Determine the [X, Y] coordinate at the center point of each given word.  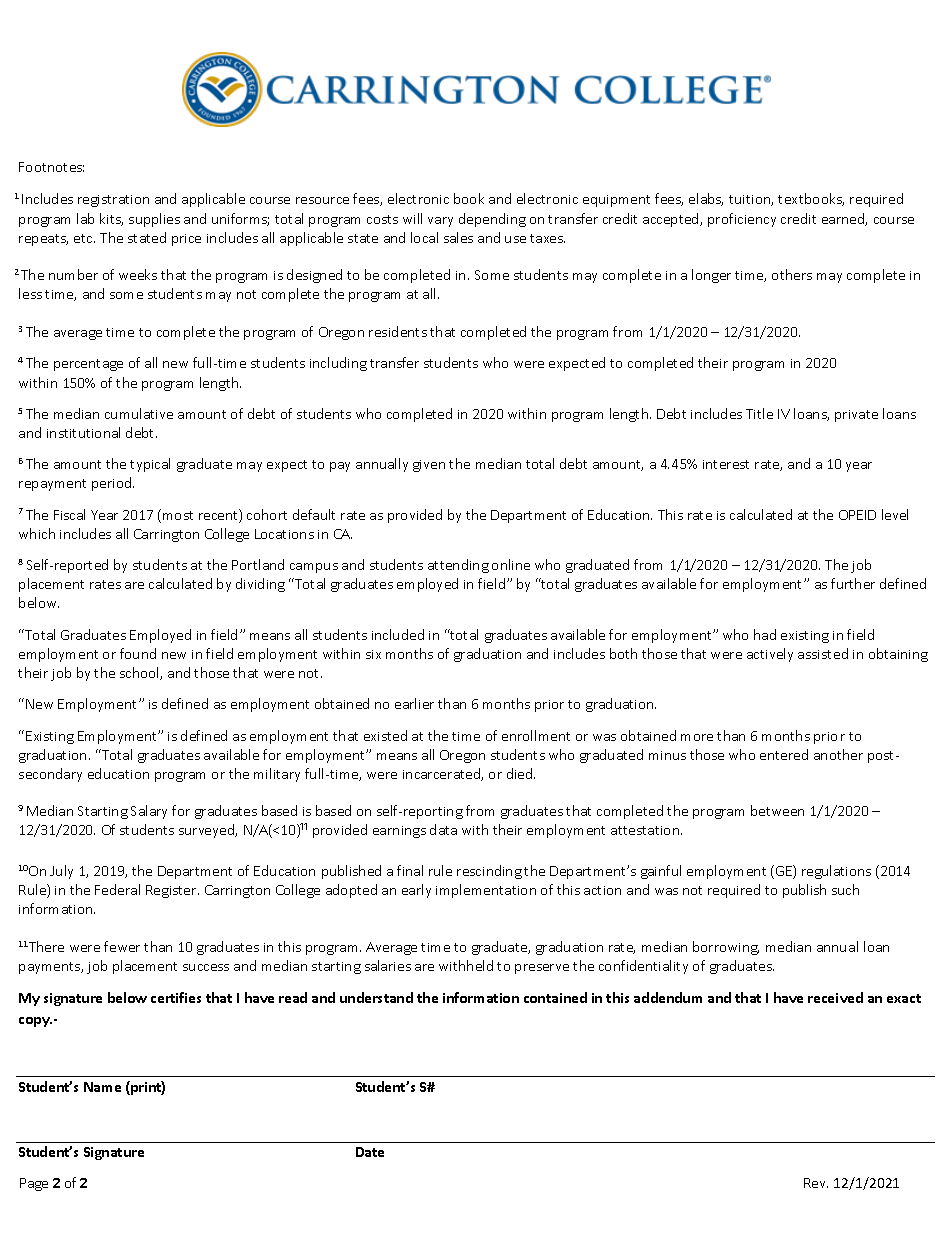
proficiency [742, 220]
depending [492, 220]
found [138, 653]
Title [759, 413]
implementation [486, 891]
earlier [414, 703]
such [845, 889]
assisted [823, 653]
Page [34, 1184]
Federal [117, 889]
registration [113, 201]
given [429, 466]
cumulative [139, 413]
